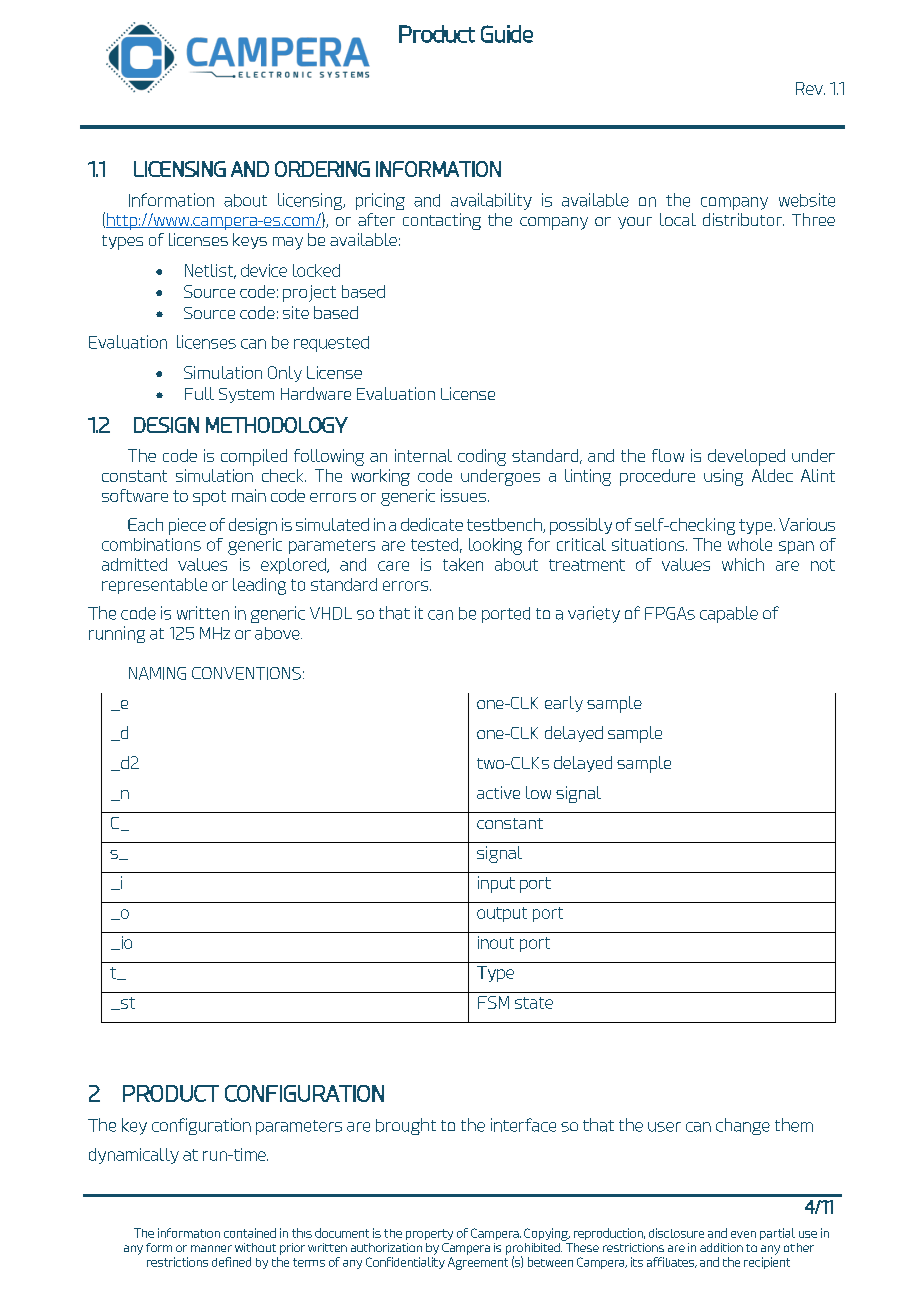  What do you see at coordinates (743, 1234) in the page?
I see `even` at bounding box center [743, 1234].
